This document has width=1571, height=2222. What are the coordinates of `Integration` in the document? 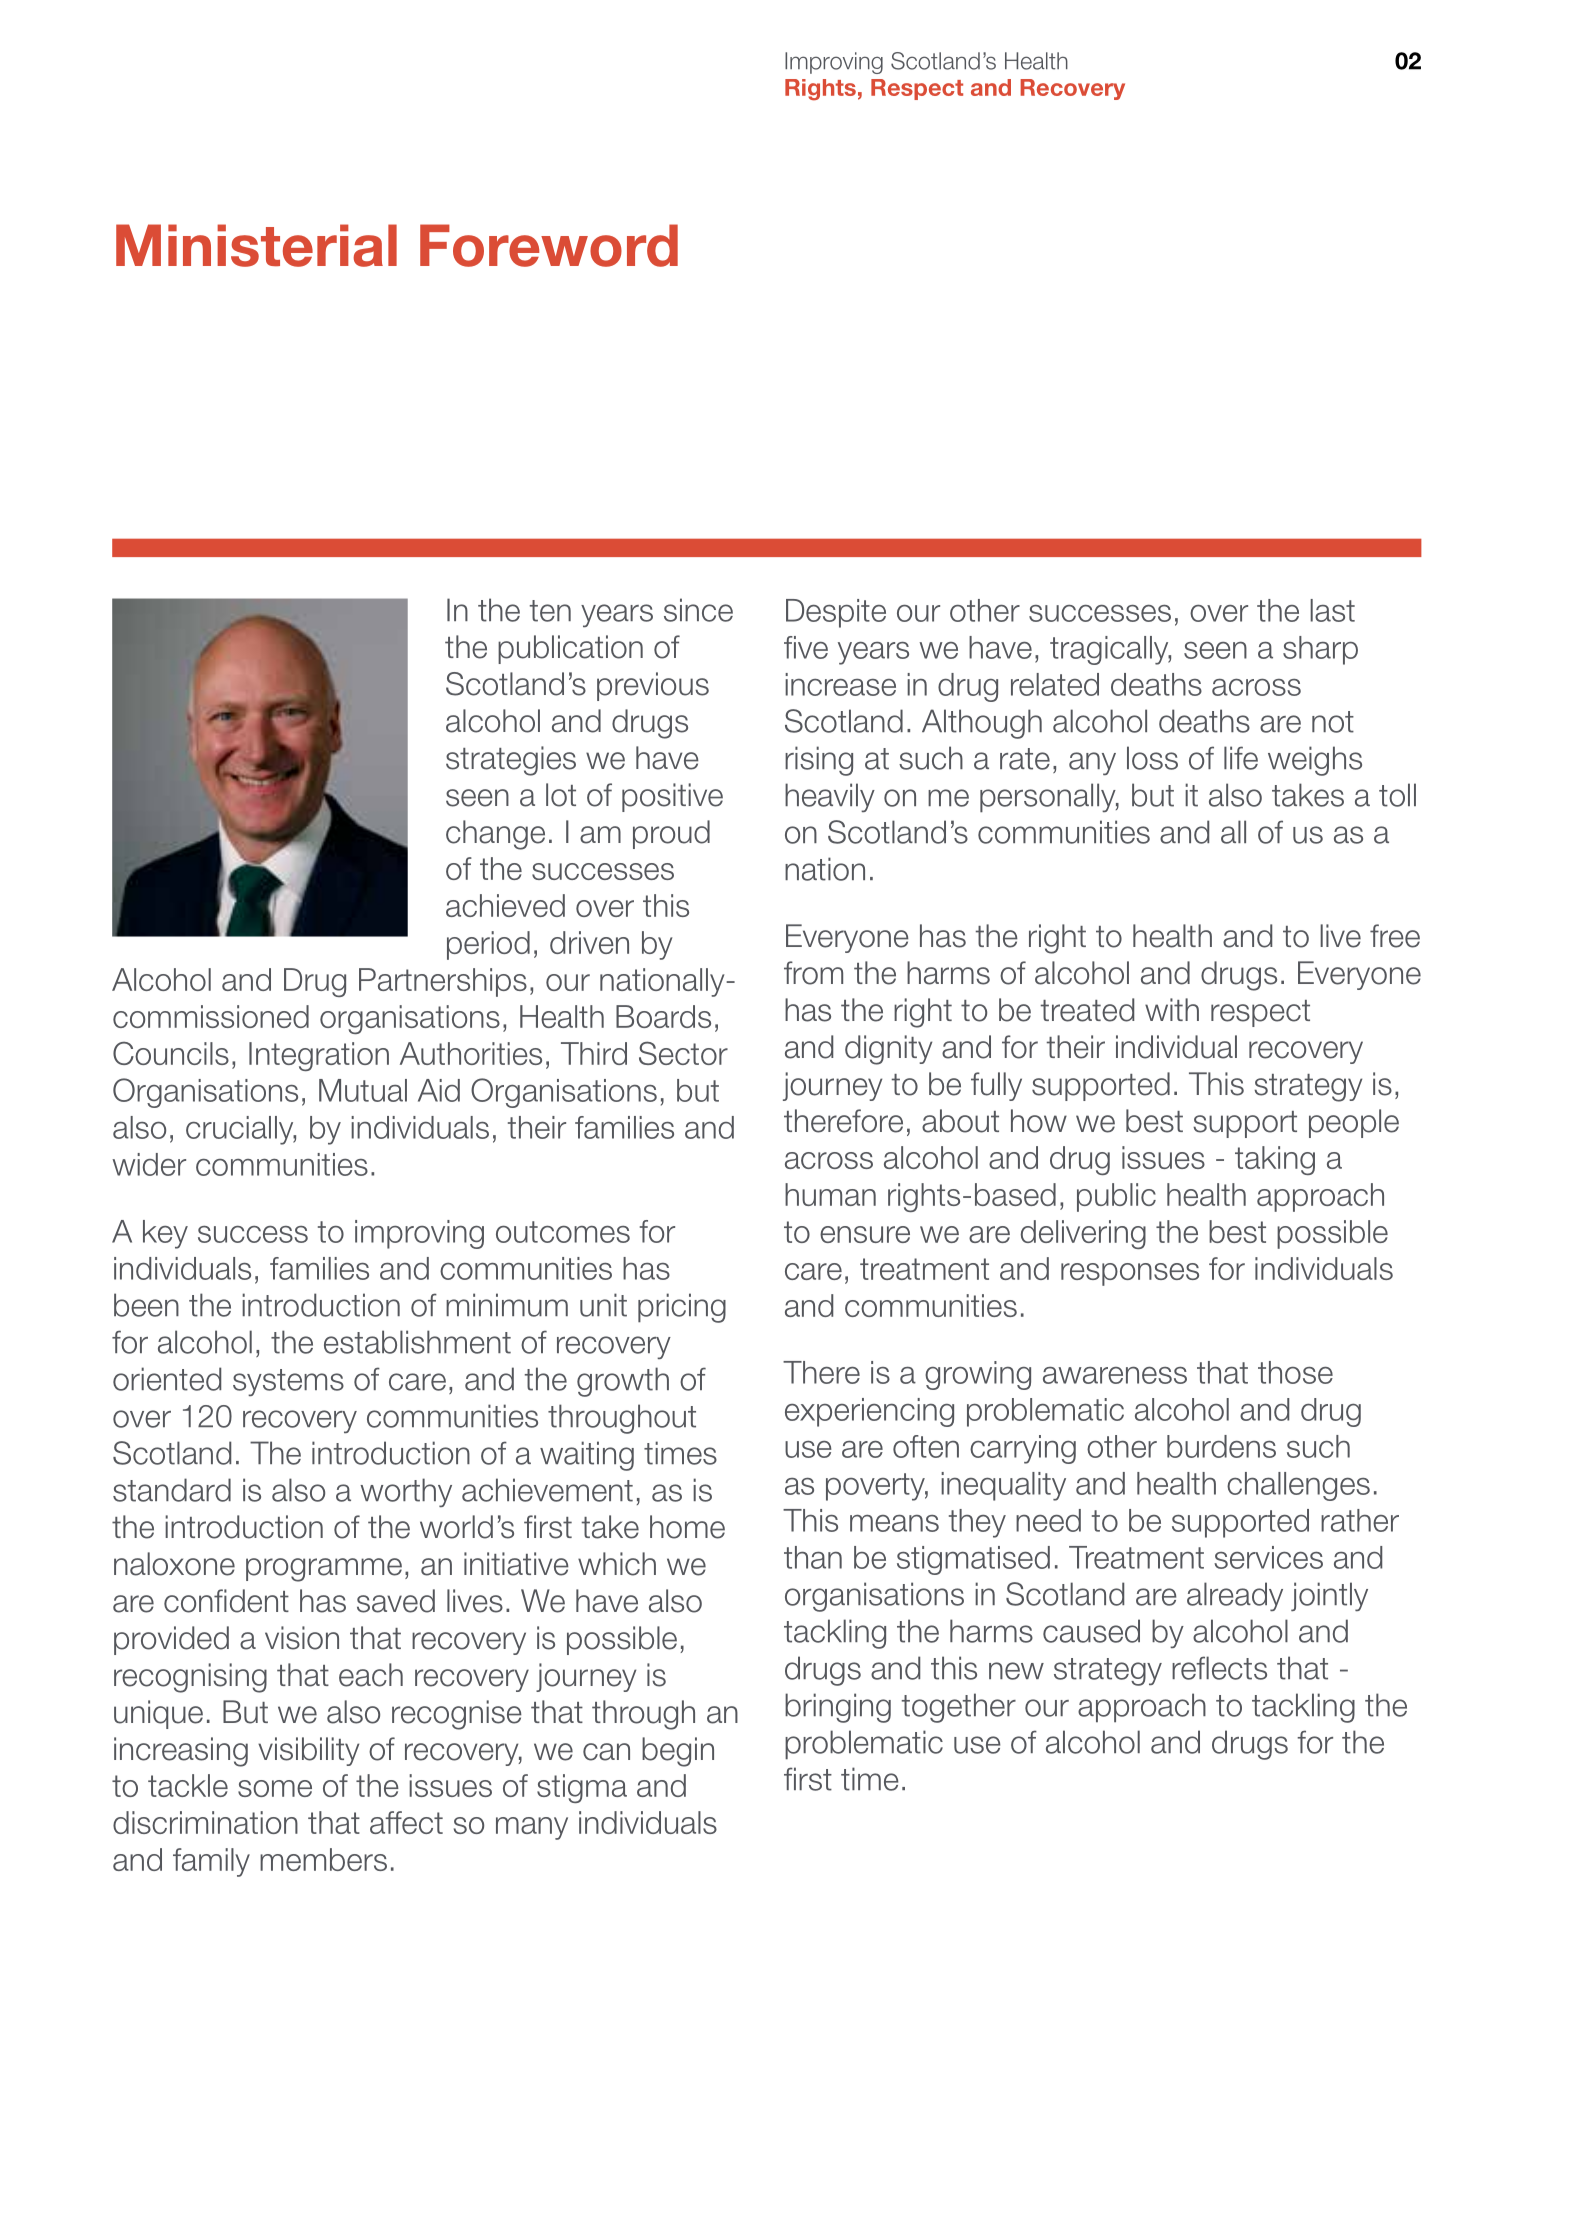 It's located at (319, 1056).
